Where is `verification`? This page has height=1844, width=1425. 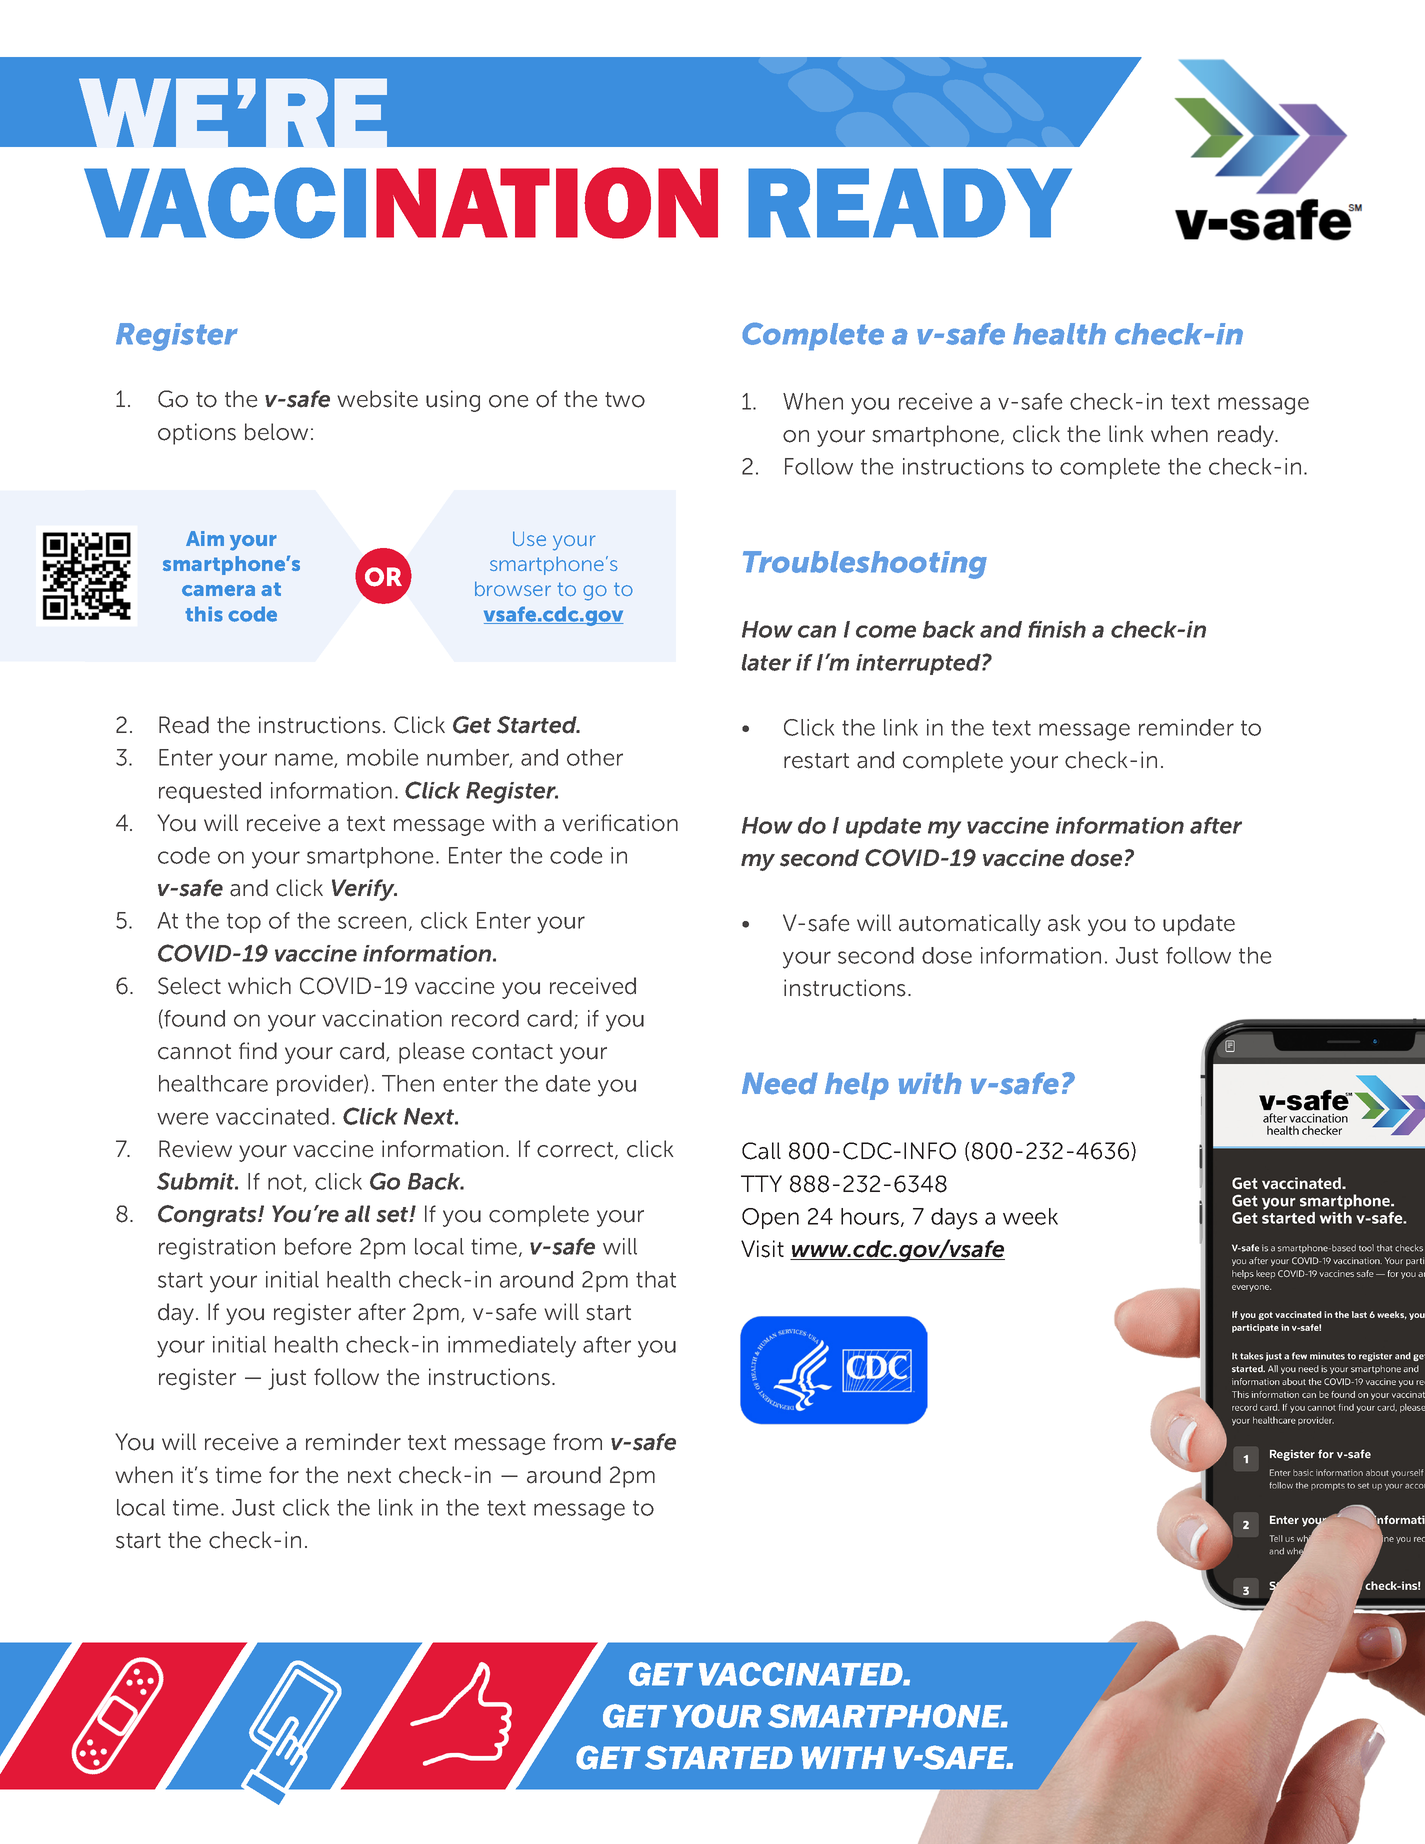
verification is located at coordinates (620, 823).
